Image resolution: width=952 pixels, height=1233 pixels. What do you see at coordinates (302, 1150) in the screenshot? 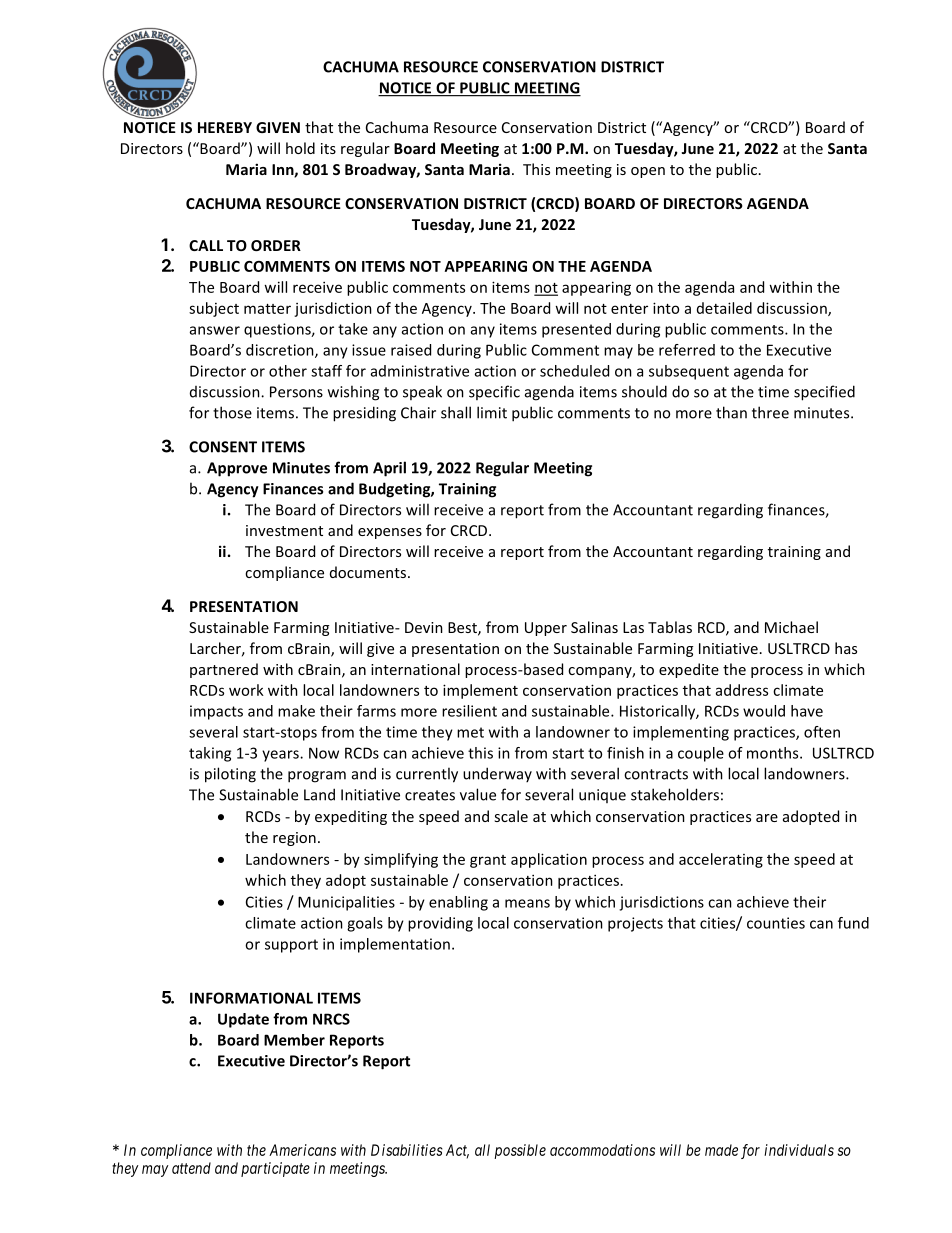
I see `Americans` at bounding box center [302, 1150].
